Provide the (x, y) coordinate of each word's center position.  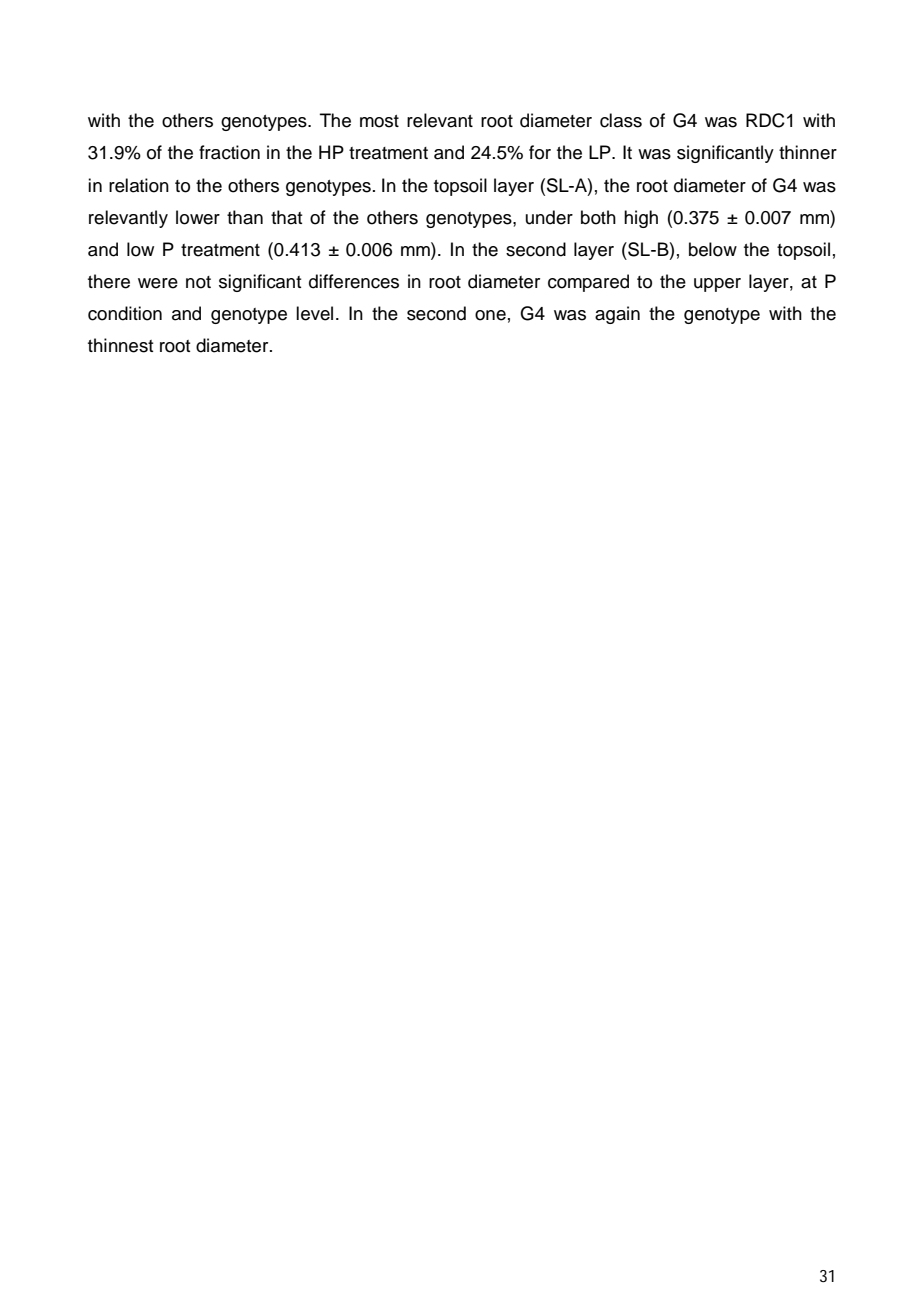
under (549, 217)
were (158, 283)
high (641, 219)
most (379, 121)
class (621, 120)
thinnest (121, 345)
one (490, 315)
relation (139, 185)
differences (354, 281)
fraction (229, 152)
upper (717, 285)
